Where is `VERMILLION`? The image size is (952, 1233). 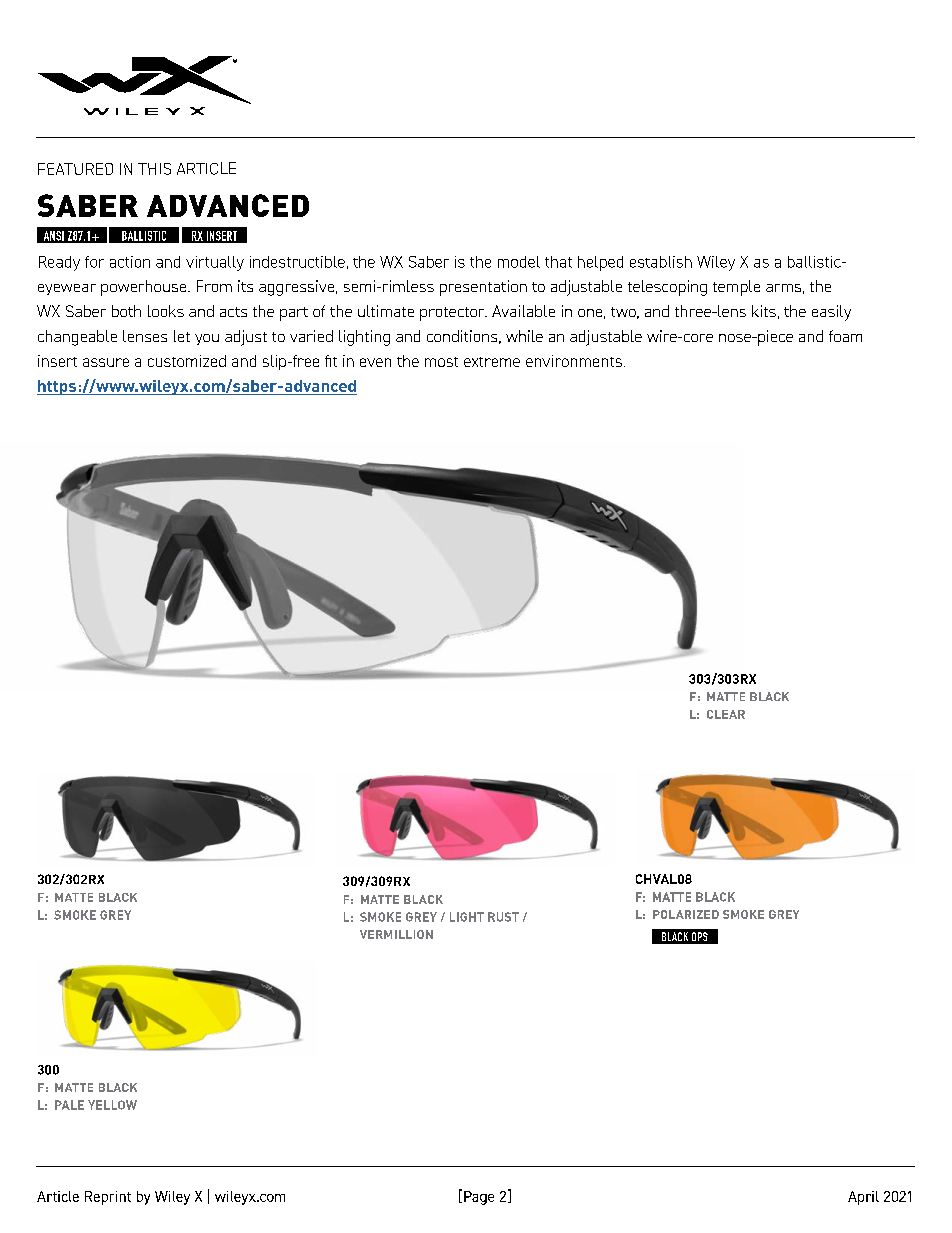
VERMILLION is located at coordinates (396, 934).
